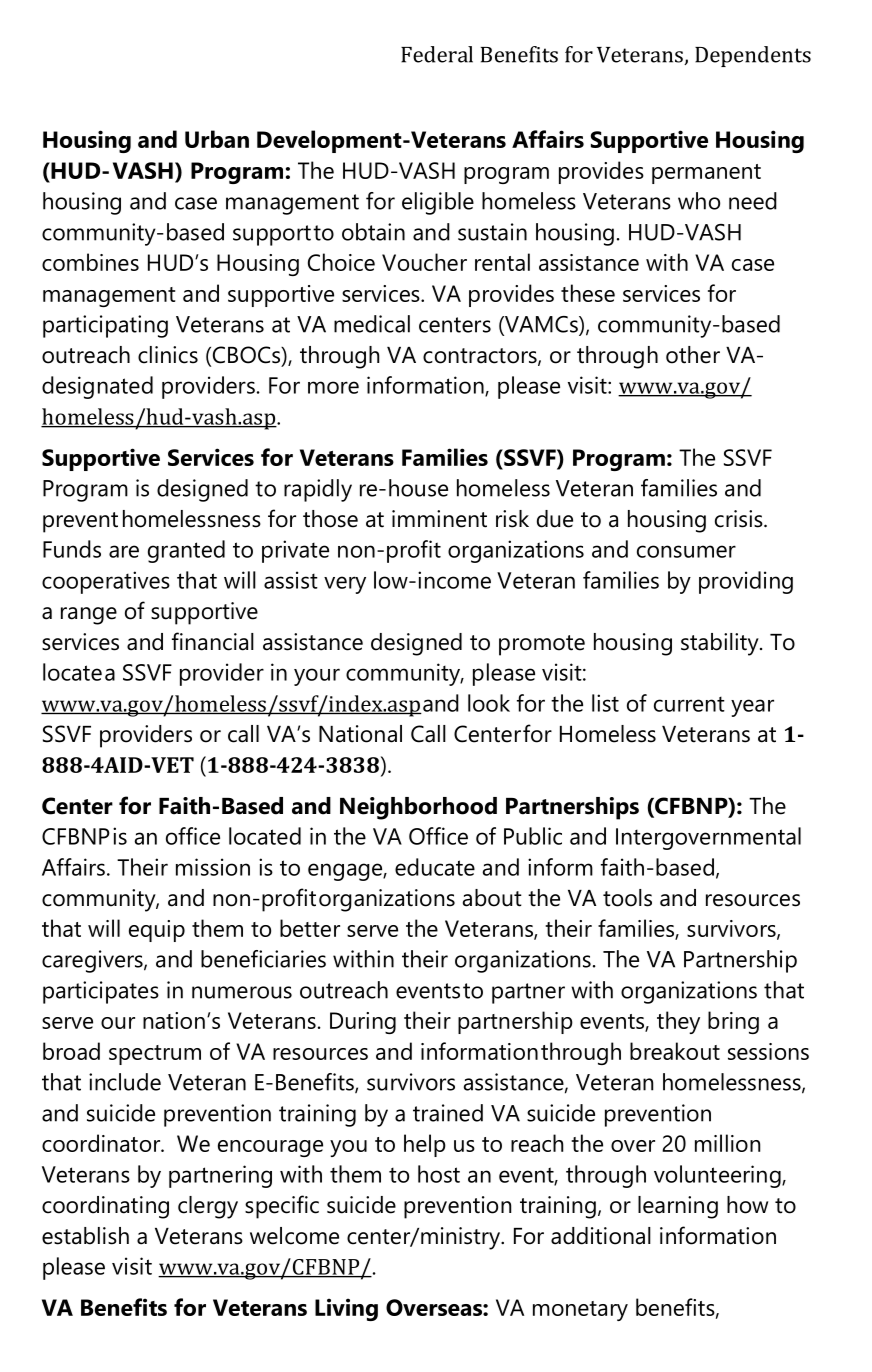 The width and height of the screenshot is (872, 1372). Describe the element at coordinates (157, 931) in the screenshot. I see `equip` at that location.
